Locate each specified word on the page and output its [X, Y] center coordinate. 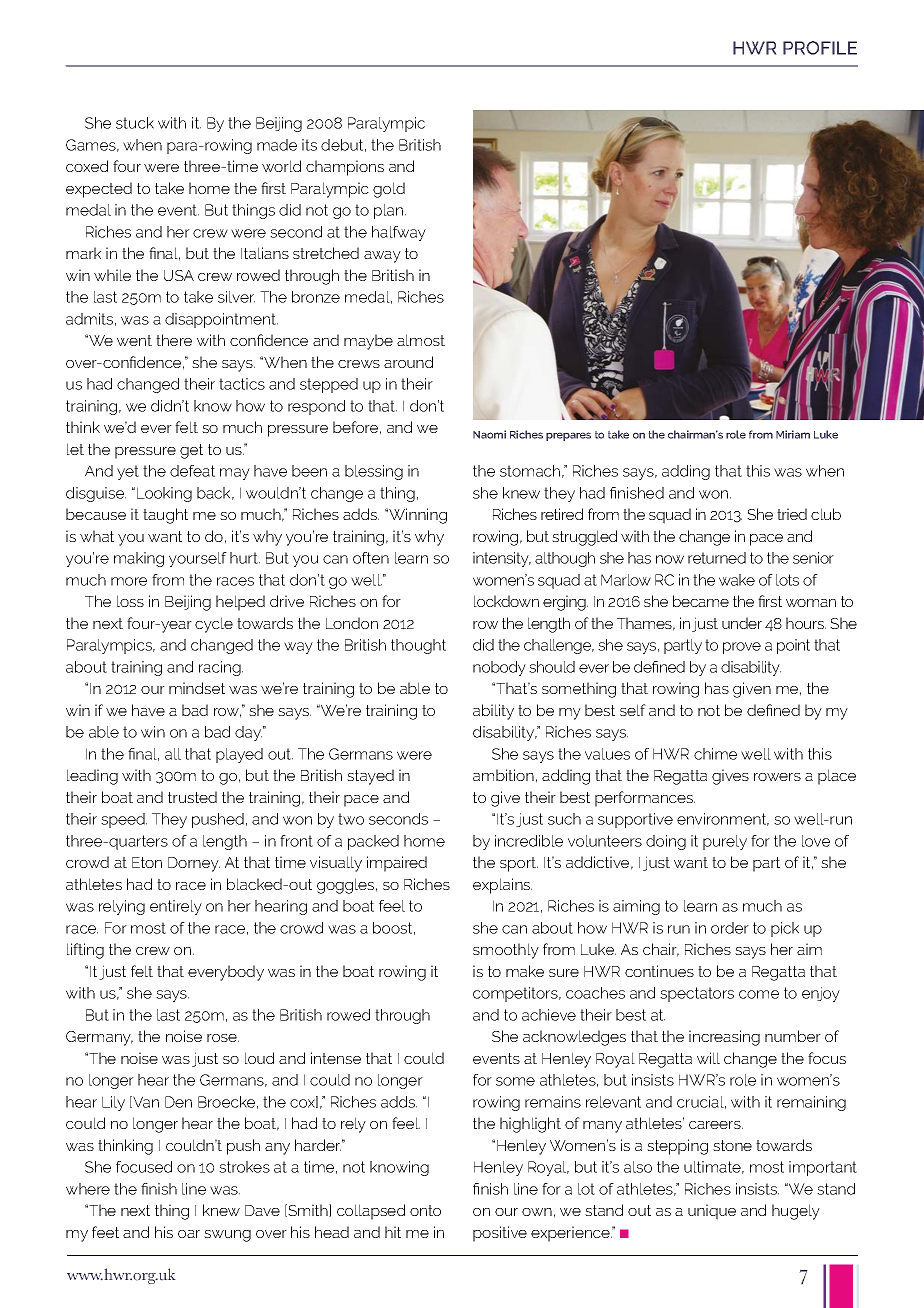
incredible [529, 841]
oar [189, 1234]
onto [425, 1210]
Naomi [489, 434]
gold [389, 190]
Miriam [793, 434]
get [191, 451]
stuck [135, 123]
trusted [192, 797]
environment [723, 819]
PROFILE [820, 48]
